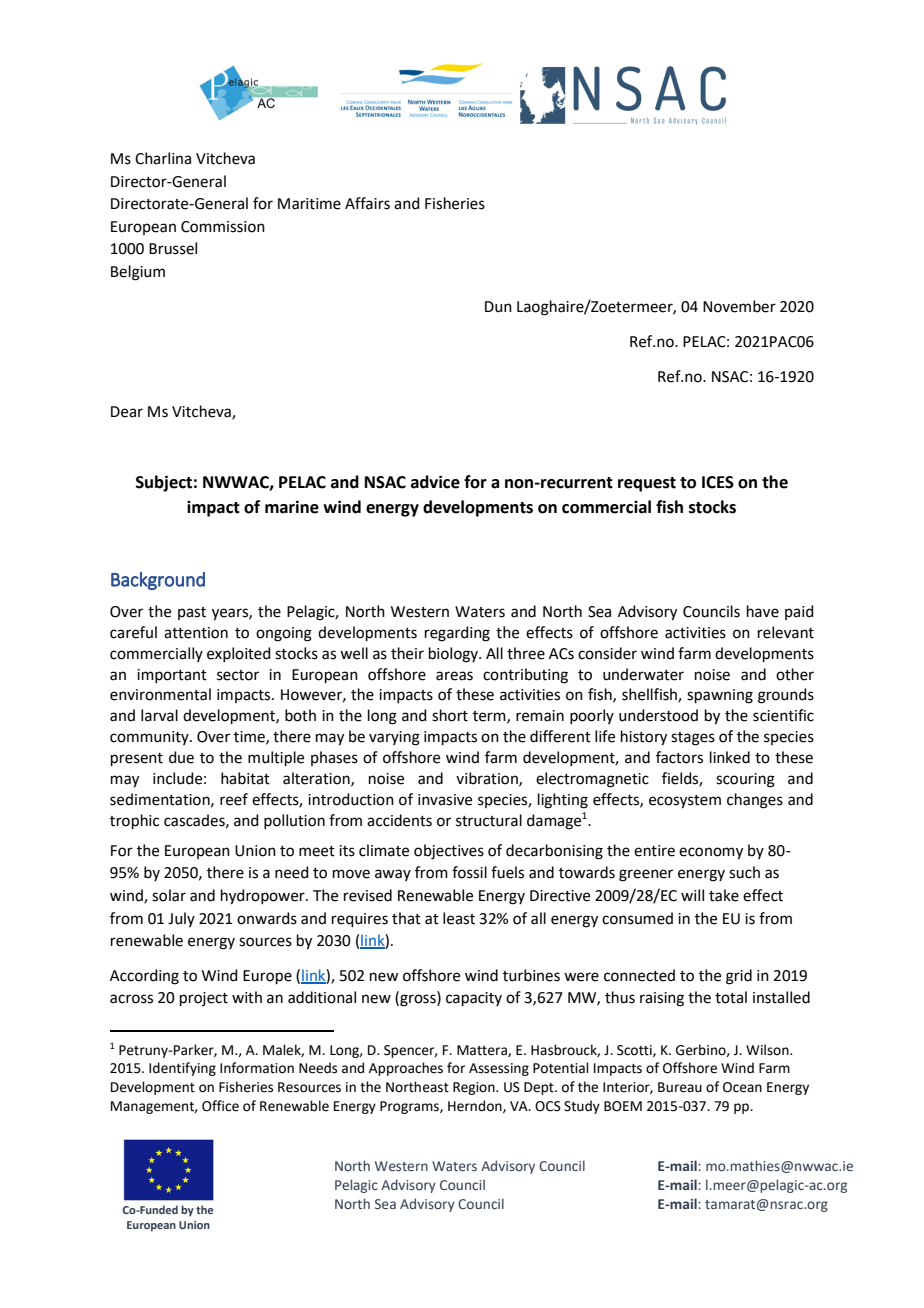 This document has height=1308, width=924. Describe the element at coordinates (454, 655) in the document. I see `biology` at that location.
